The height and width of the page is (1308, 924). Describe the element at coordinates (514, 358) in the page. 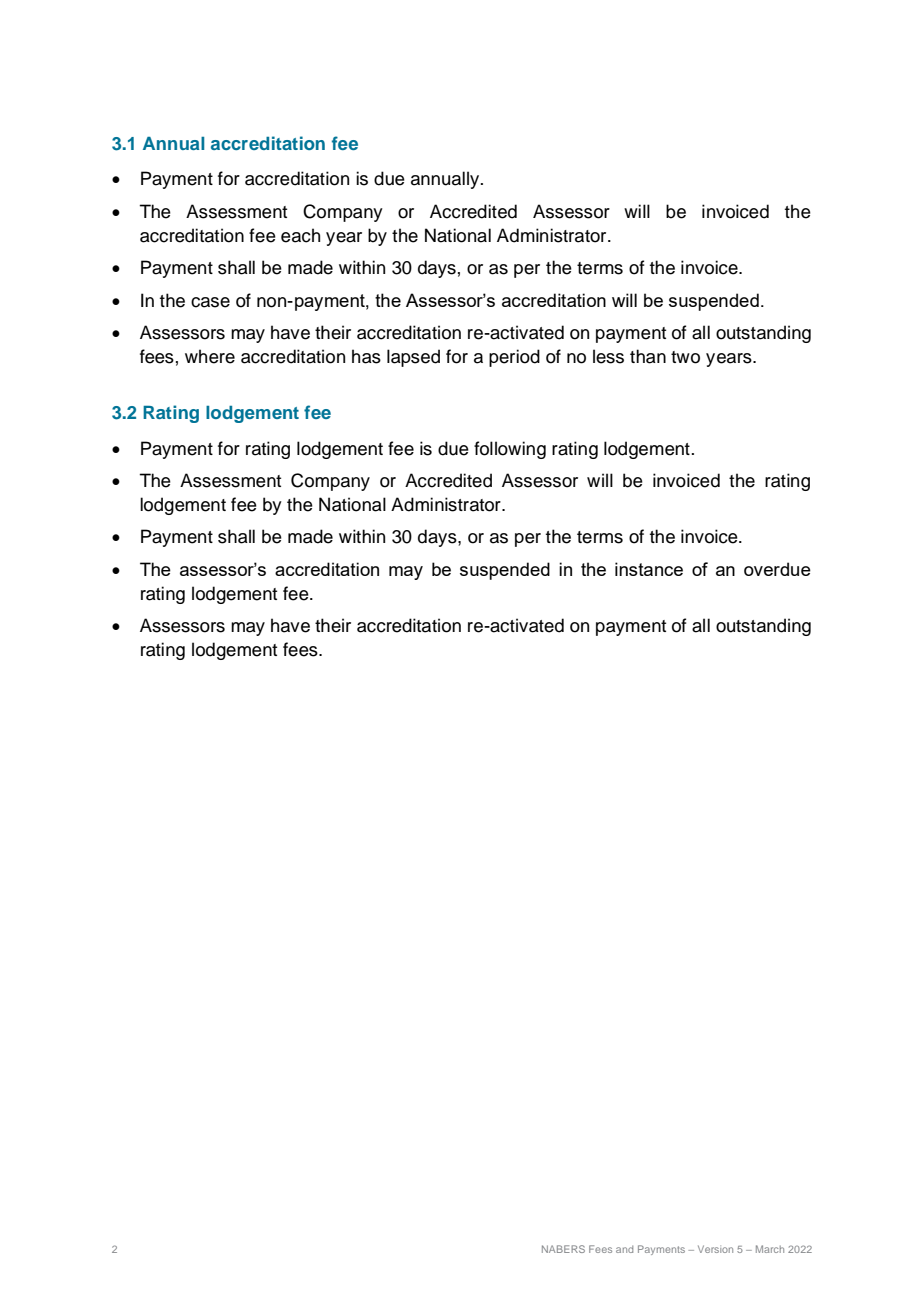

I see `period` at that location.
